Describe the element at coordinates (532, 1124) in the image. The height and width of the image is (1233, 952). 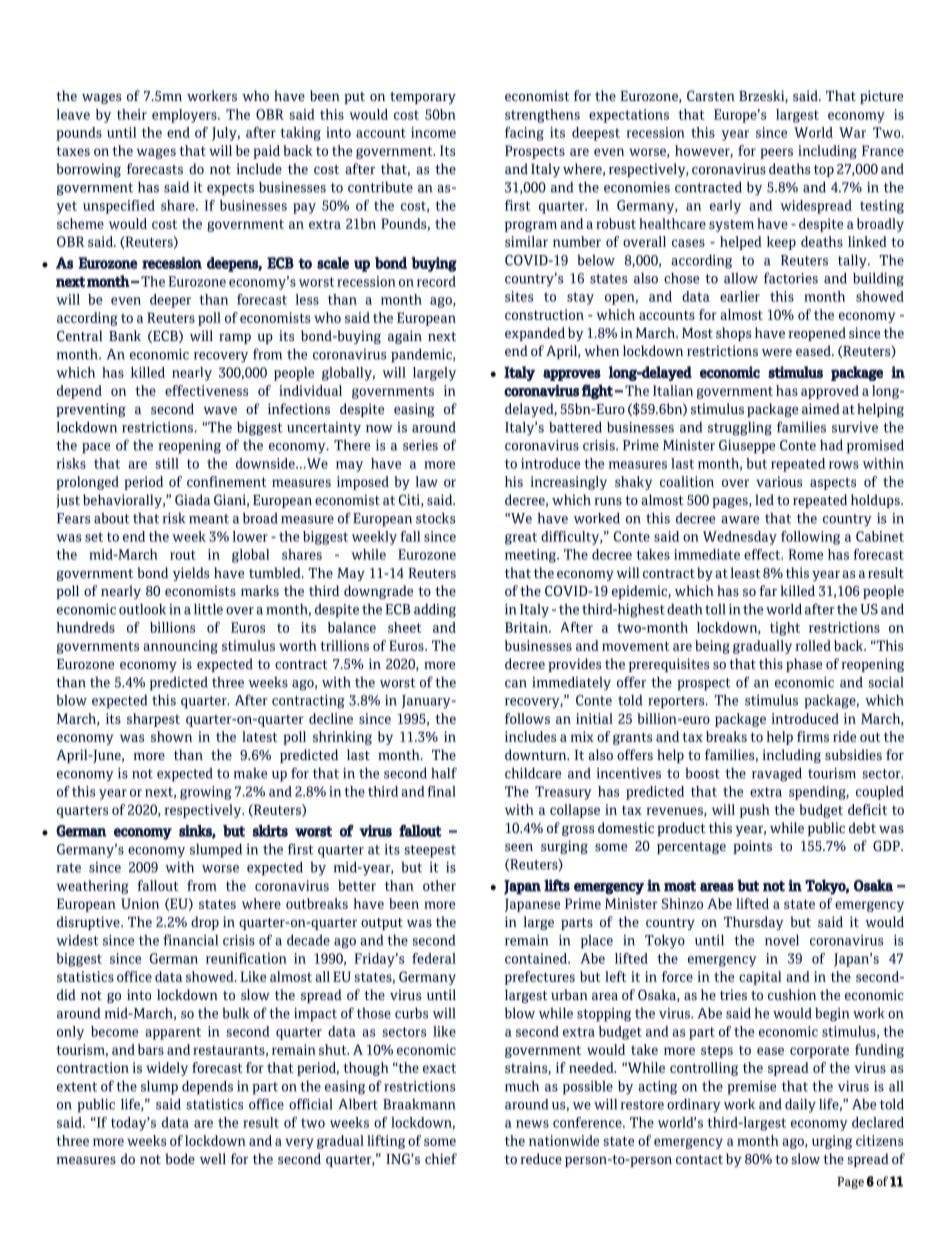
I see `news` at that location.
